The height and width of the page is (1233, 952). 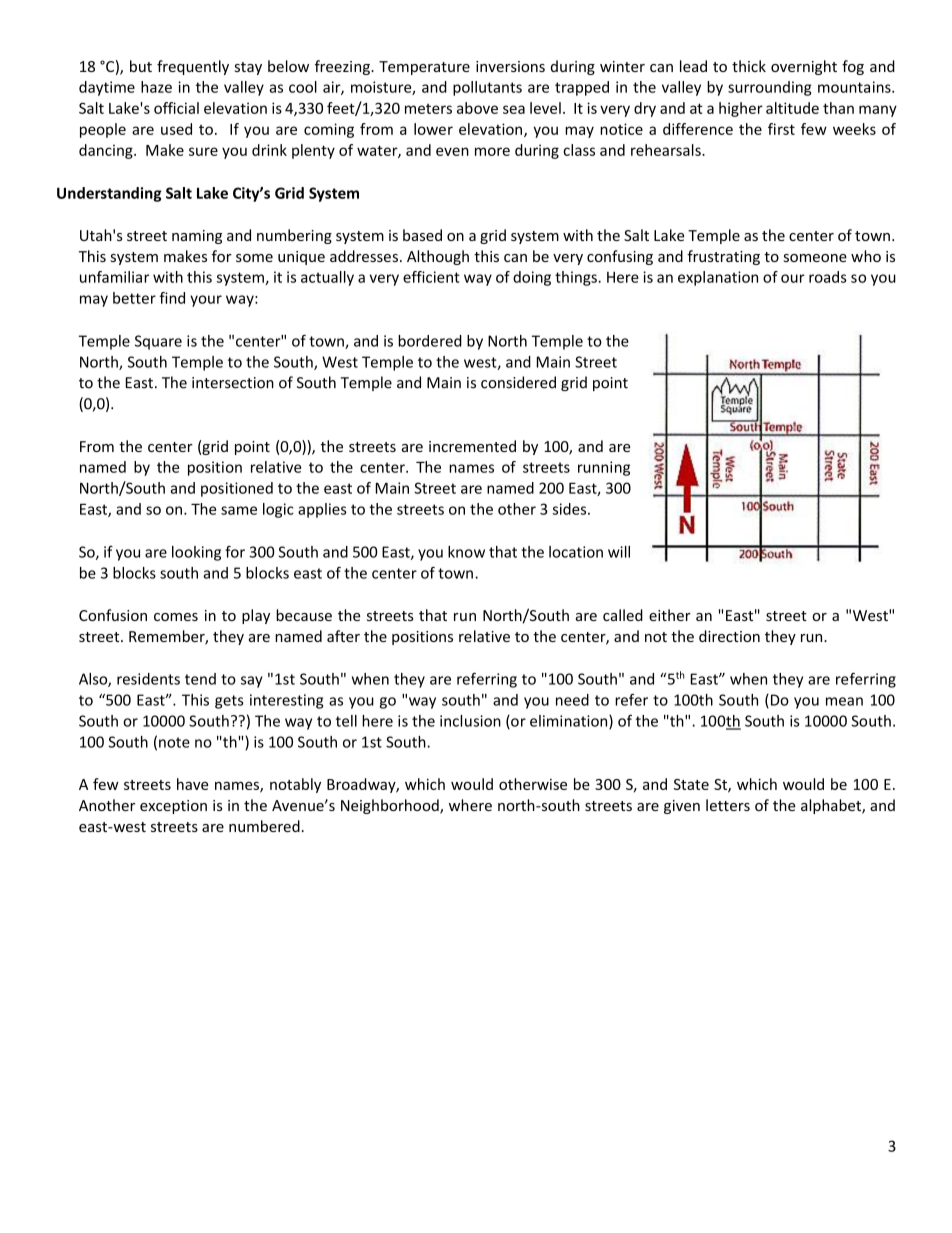 I want to click on Neighborhood, so click(x=391, y=806).
